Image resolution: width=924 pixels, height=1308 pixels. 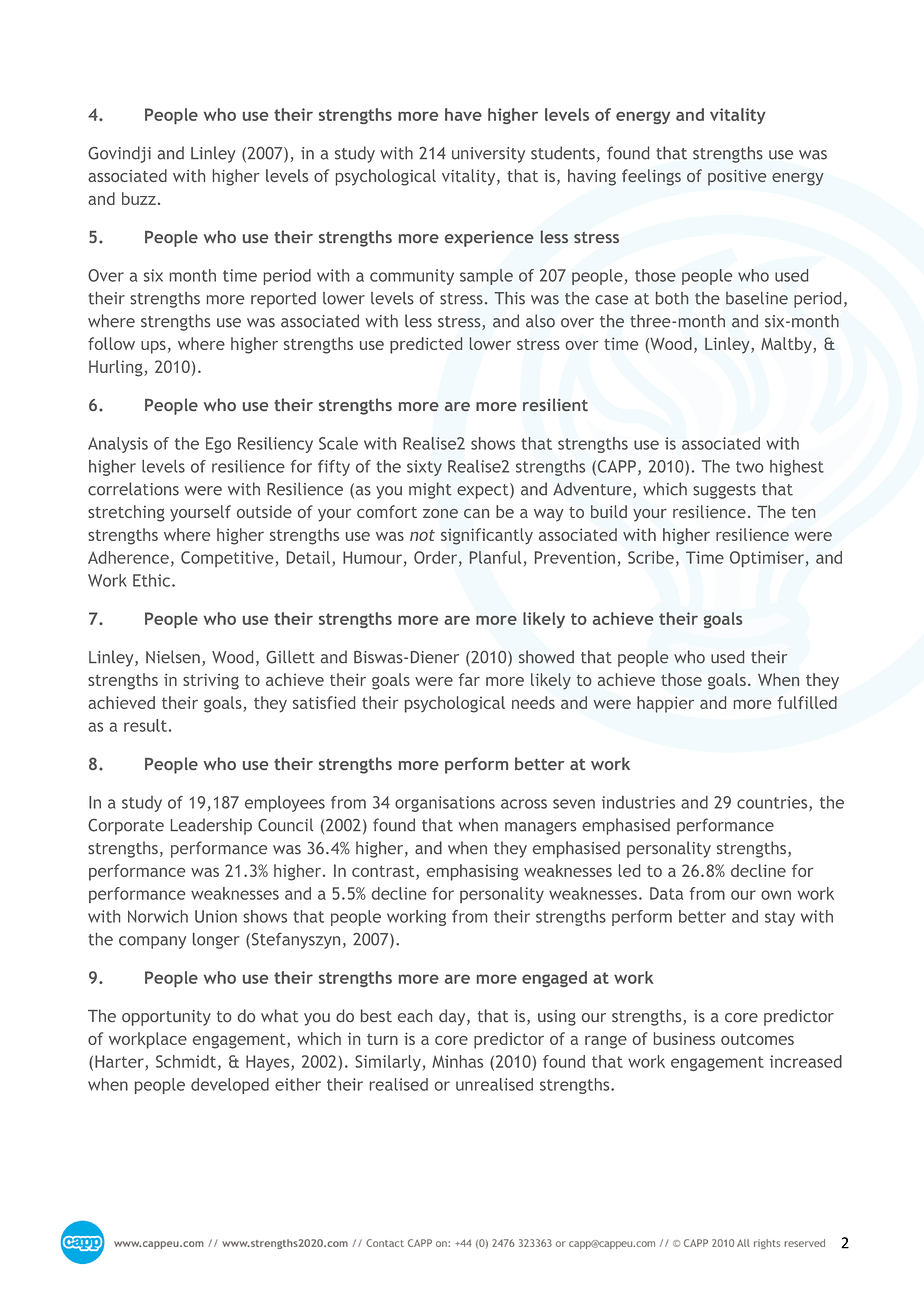 What do you see at coordinates (187, 1062) in the screenshot?
I see `Schmidt` at bounding box center [187, 1062].
